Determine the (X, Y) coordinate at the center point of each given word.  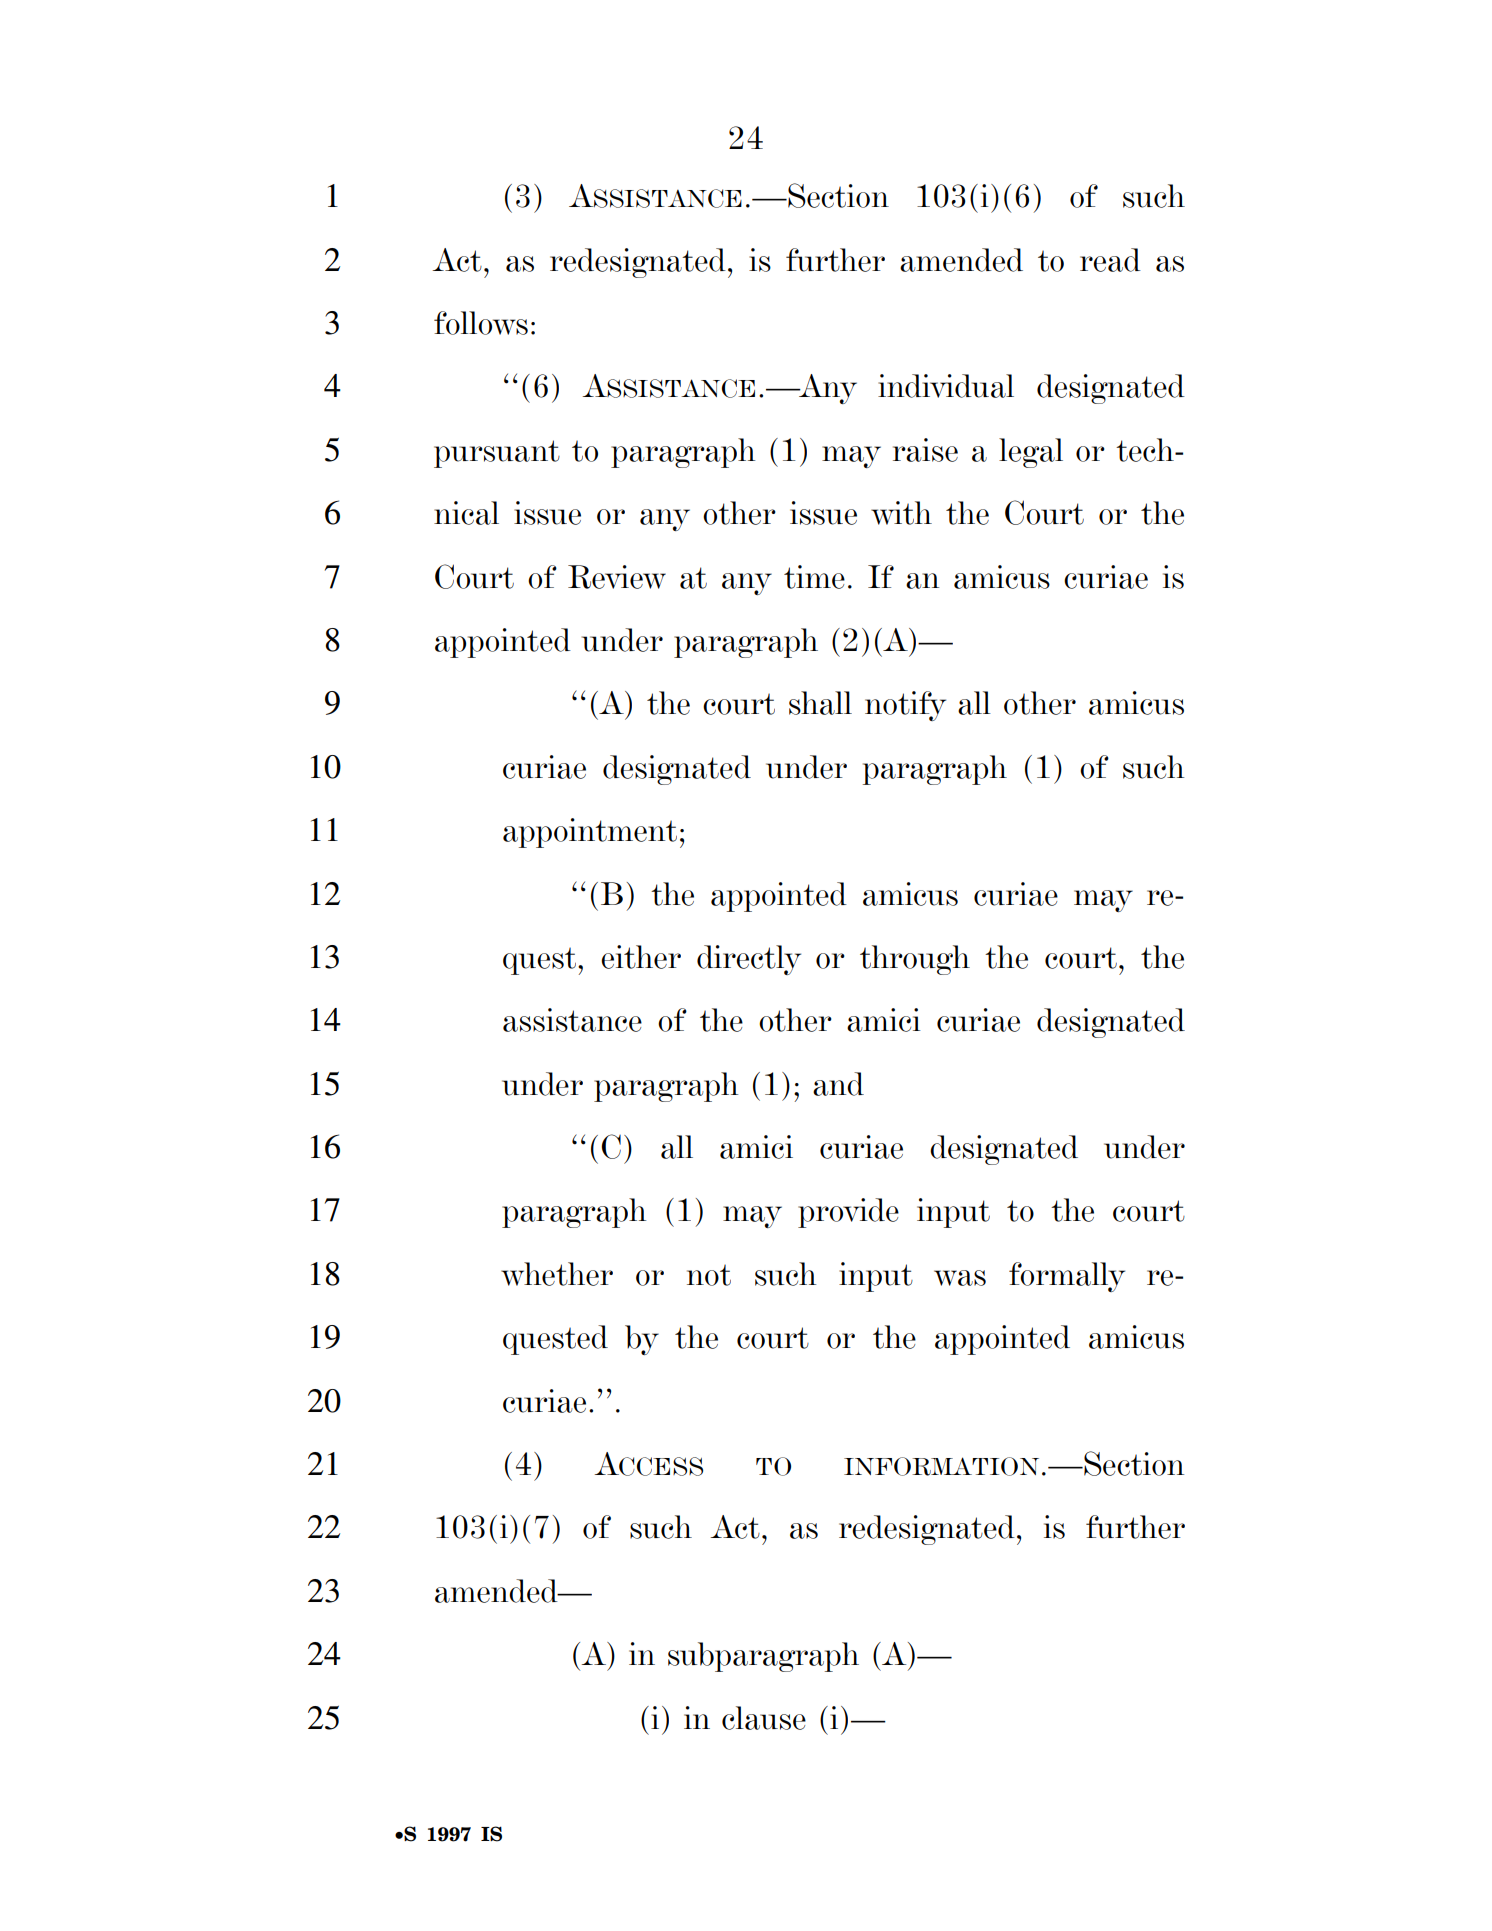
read (1110, 260)
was (960, 1278)
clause (764, 1718)
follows (481, 323)
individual (946, 386)
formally (1067, 1277)
